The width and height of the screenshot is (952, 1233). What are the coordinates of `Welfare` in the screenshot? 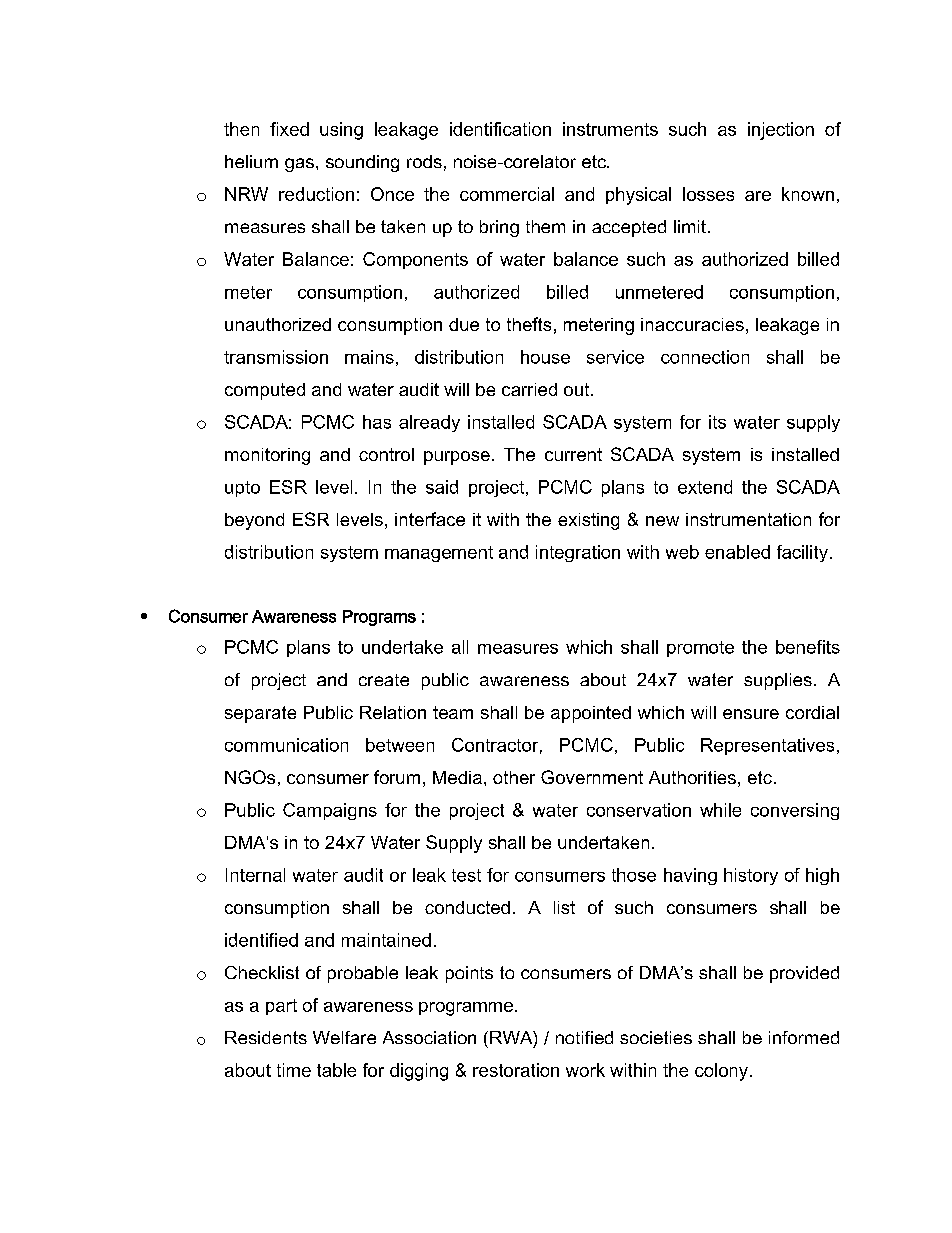 It's located at (344, 1037).
